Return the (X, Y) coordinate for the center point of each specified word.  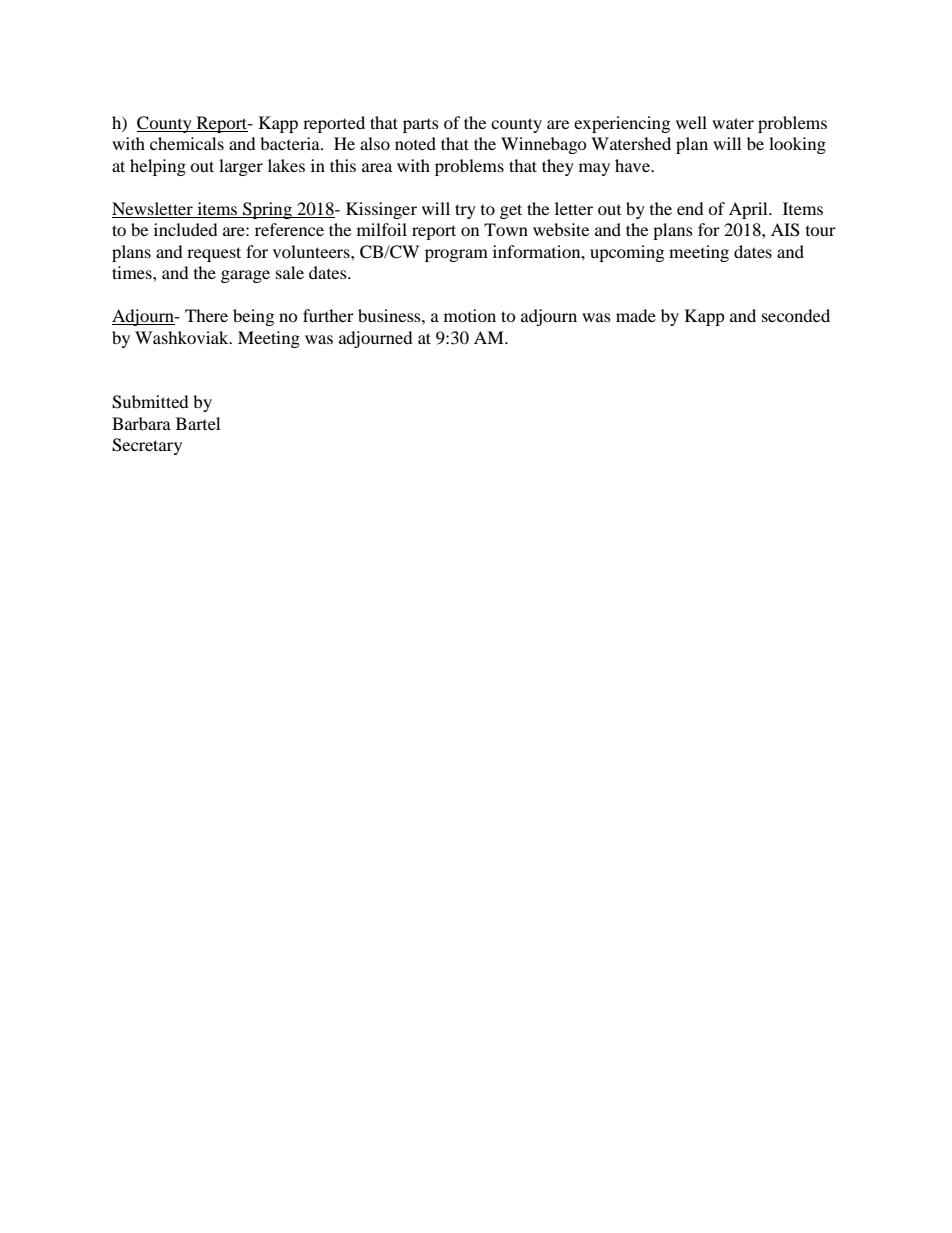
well (691, 122)
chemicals (187, 143)
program (456, 255)
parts (421, 126)
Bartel (198, 423)
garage (245, 276)
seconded (796, 315)
